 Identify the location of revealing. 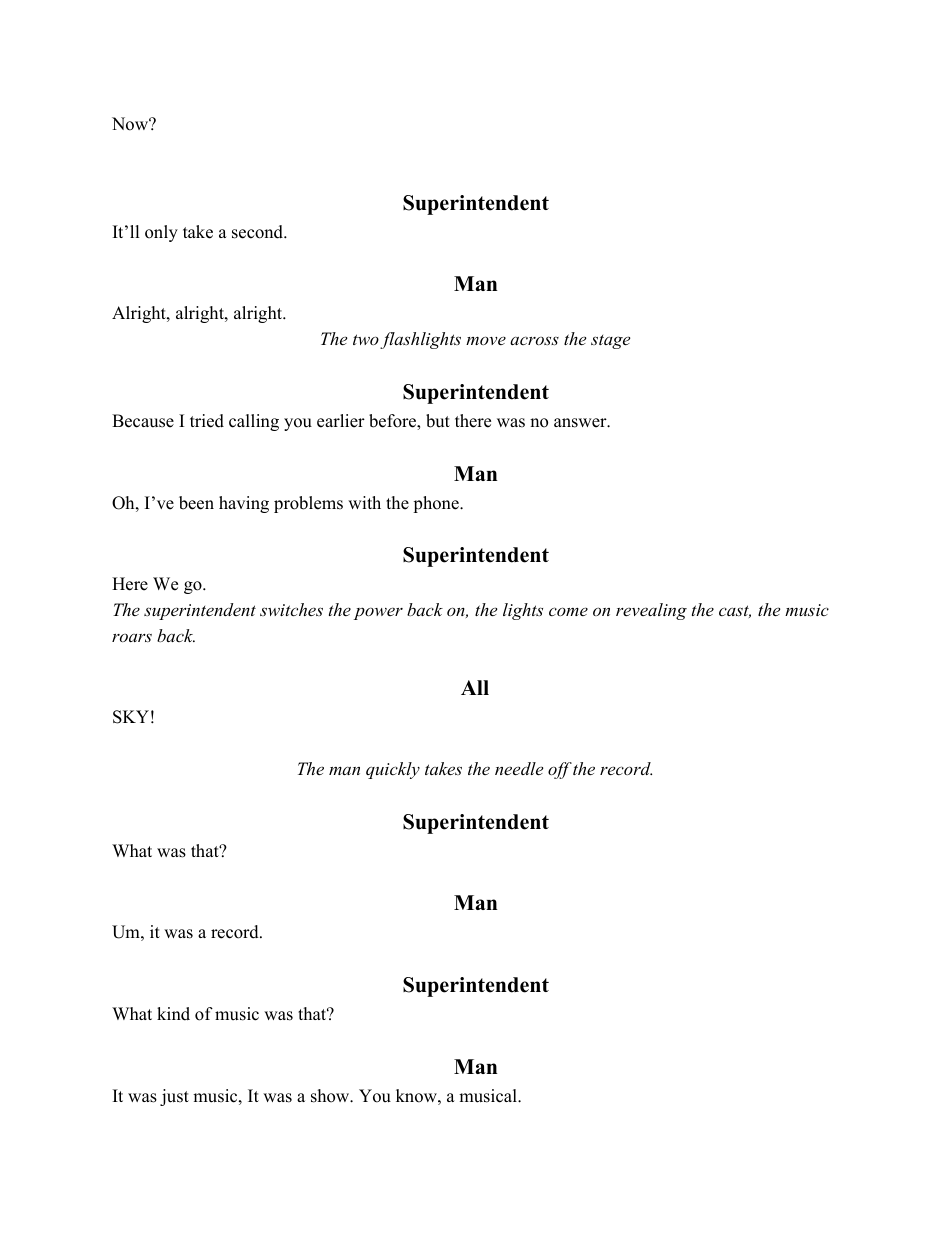
(651, 611).
